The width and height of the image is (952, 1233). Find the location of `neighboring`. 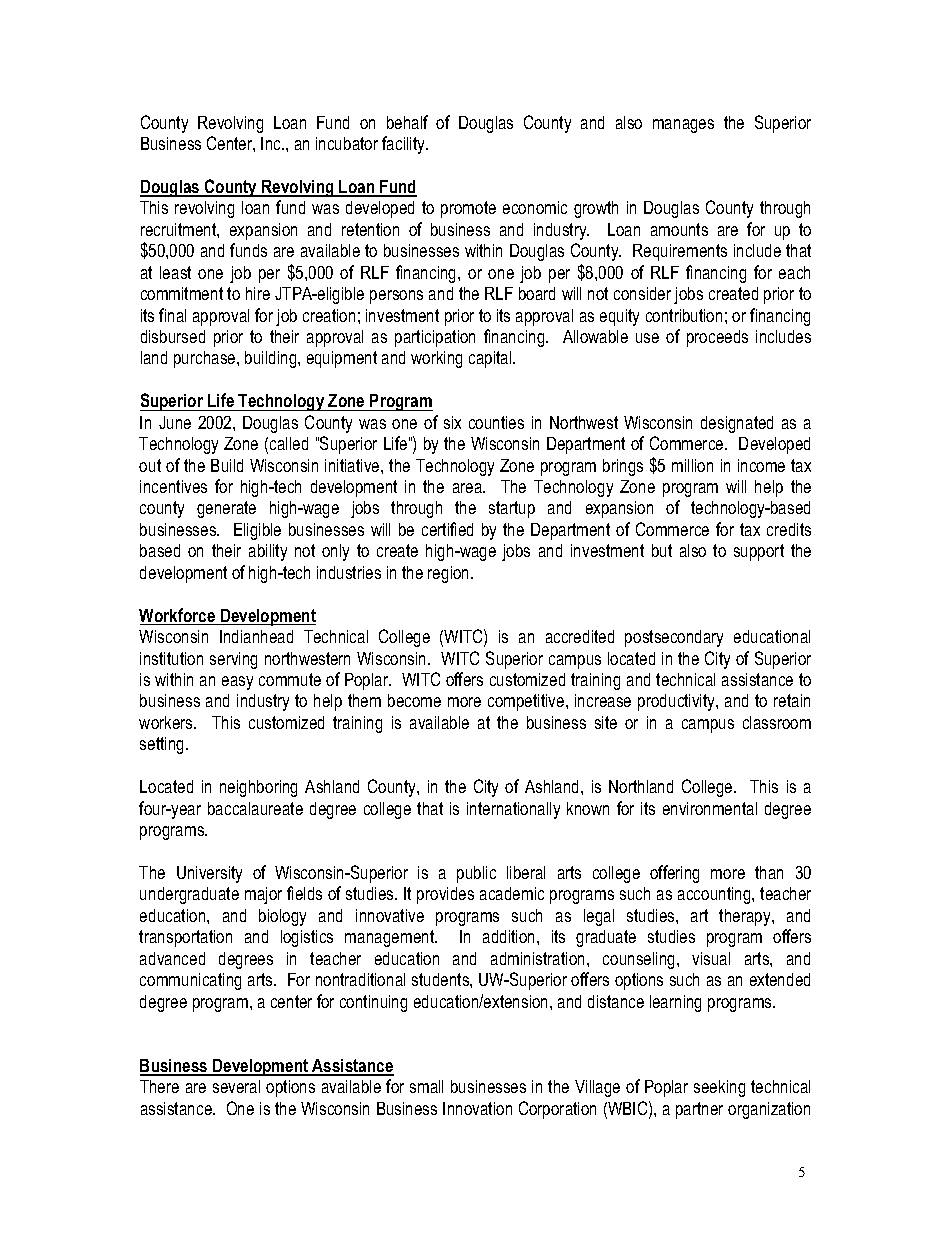

neighboring is located at coordinates (258, 788).
